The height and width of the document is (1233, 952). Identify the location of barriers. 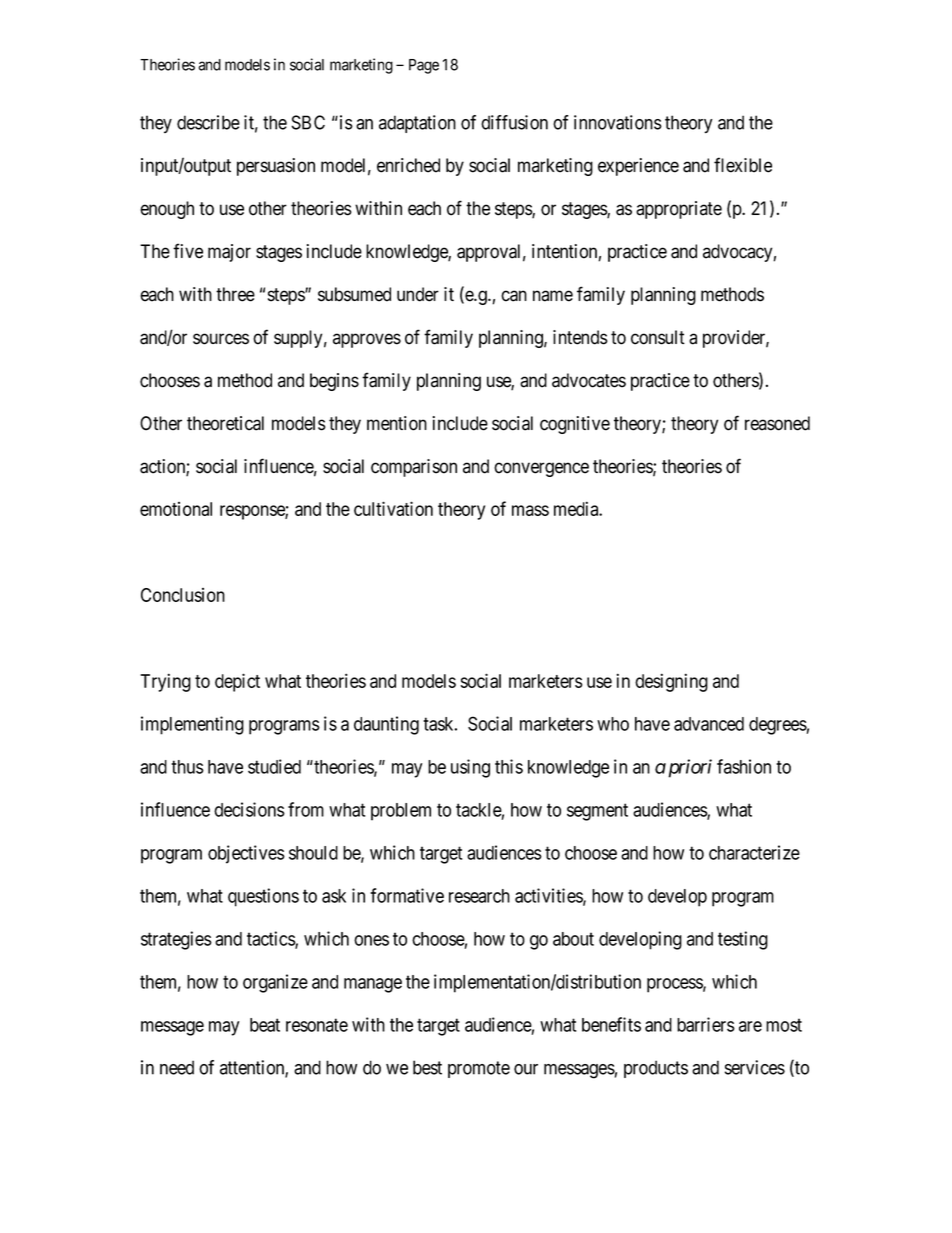
(706, 1024).
